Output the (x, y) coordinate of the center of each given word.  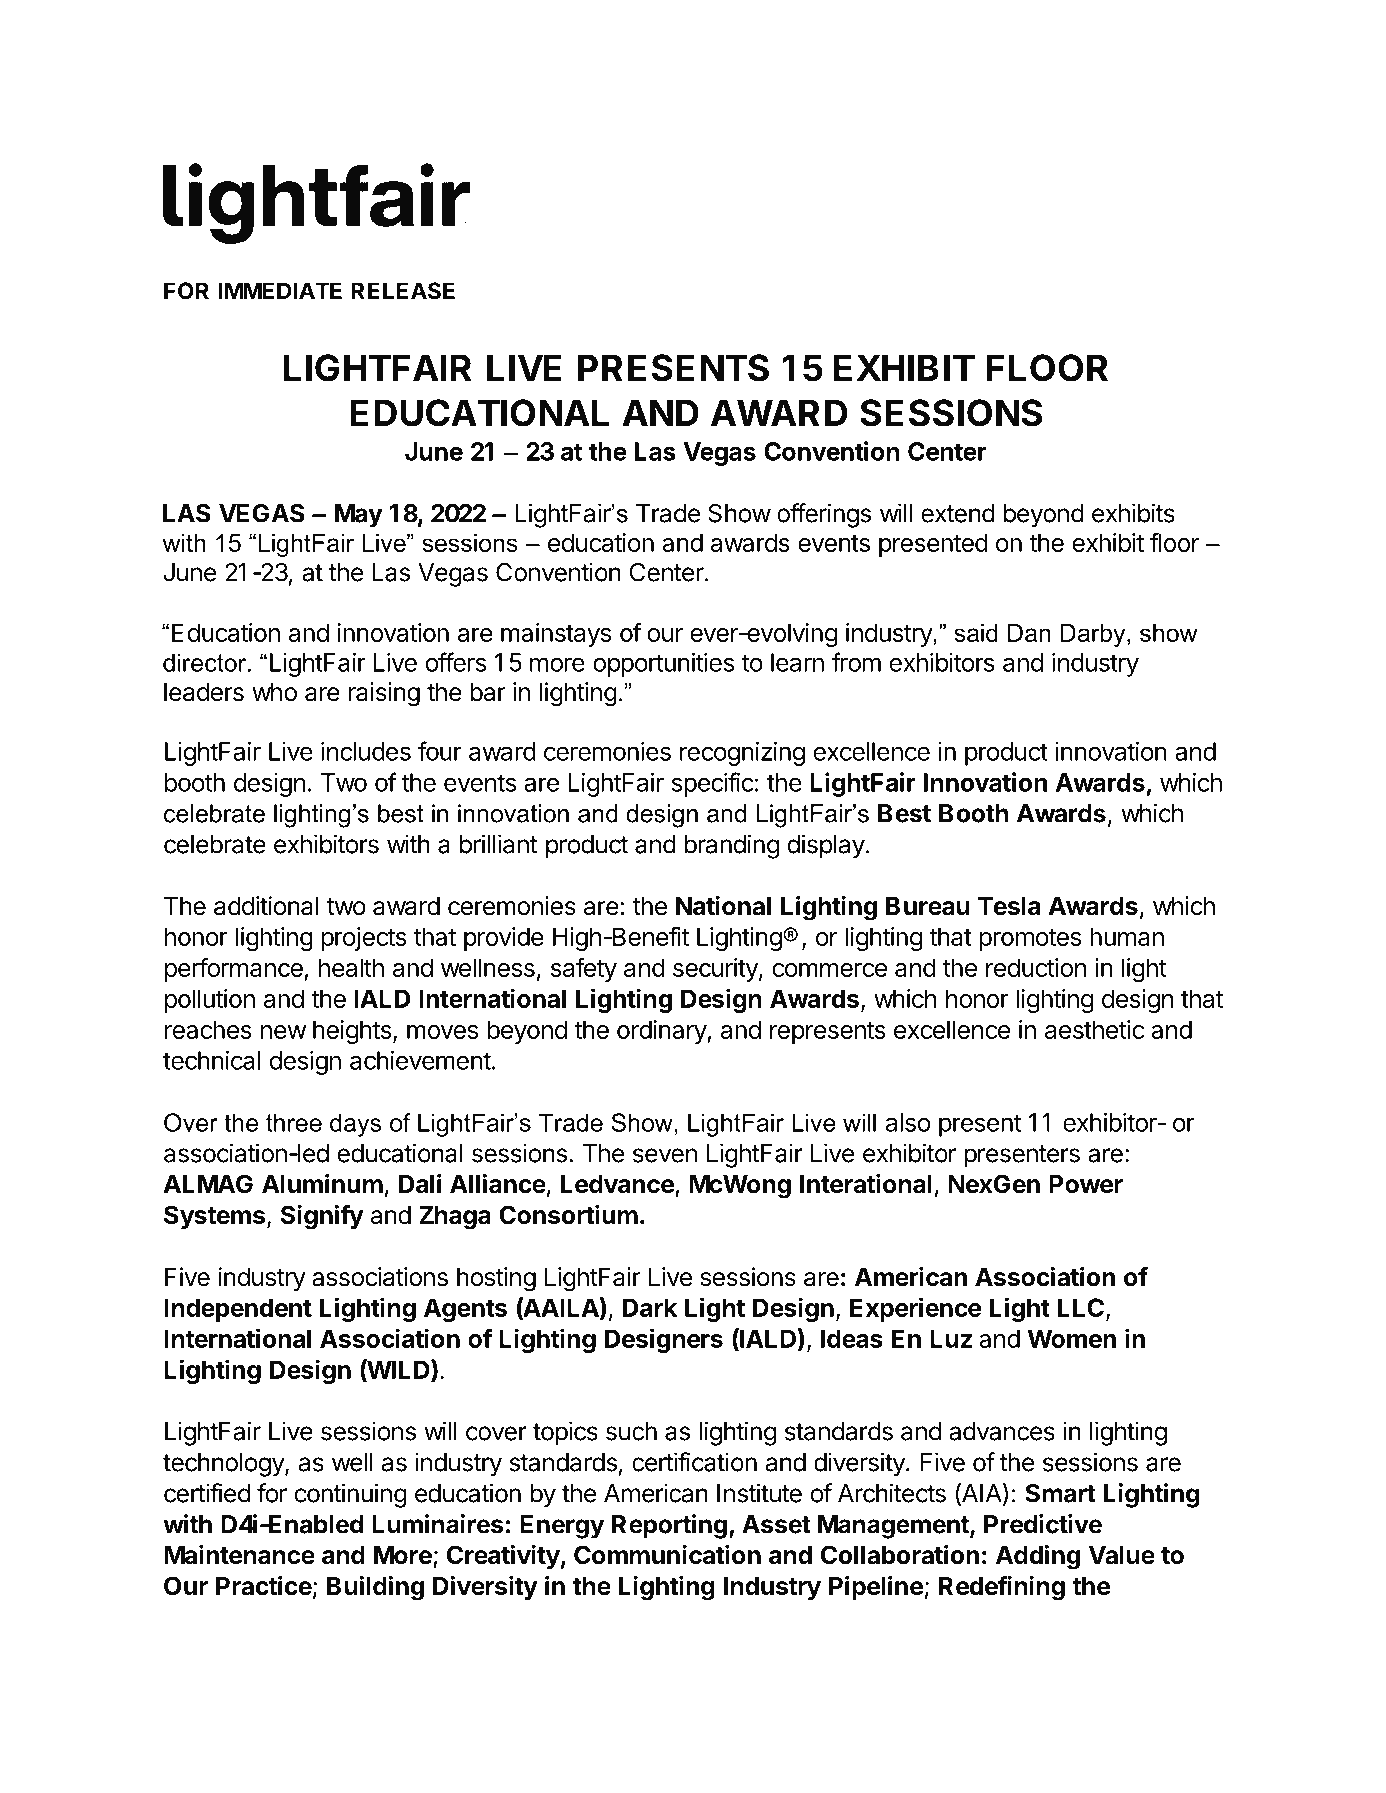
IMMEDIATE (280, 290)
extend (958, 513)
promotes (1030, 940)
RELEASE (403, 291)
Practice (264, 1586)
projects (364, 939)
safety (584, 969)
